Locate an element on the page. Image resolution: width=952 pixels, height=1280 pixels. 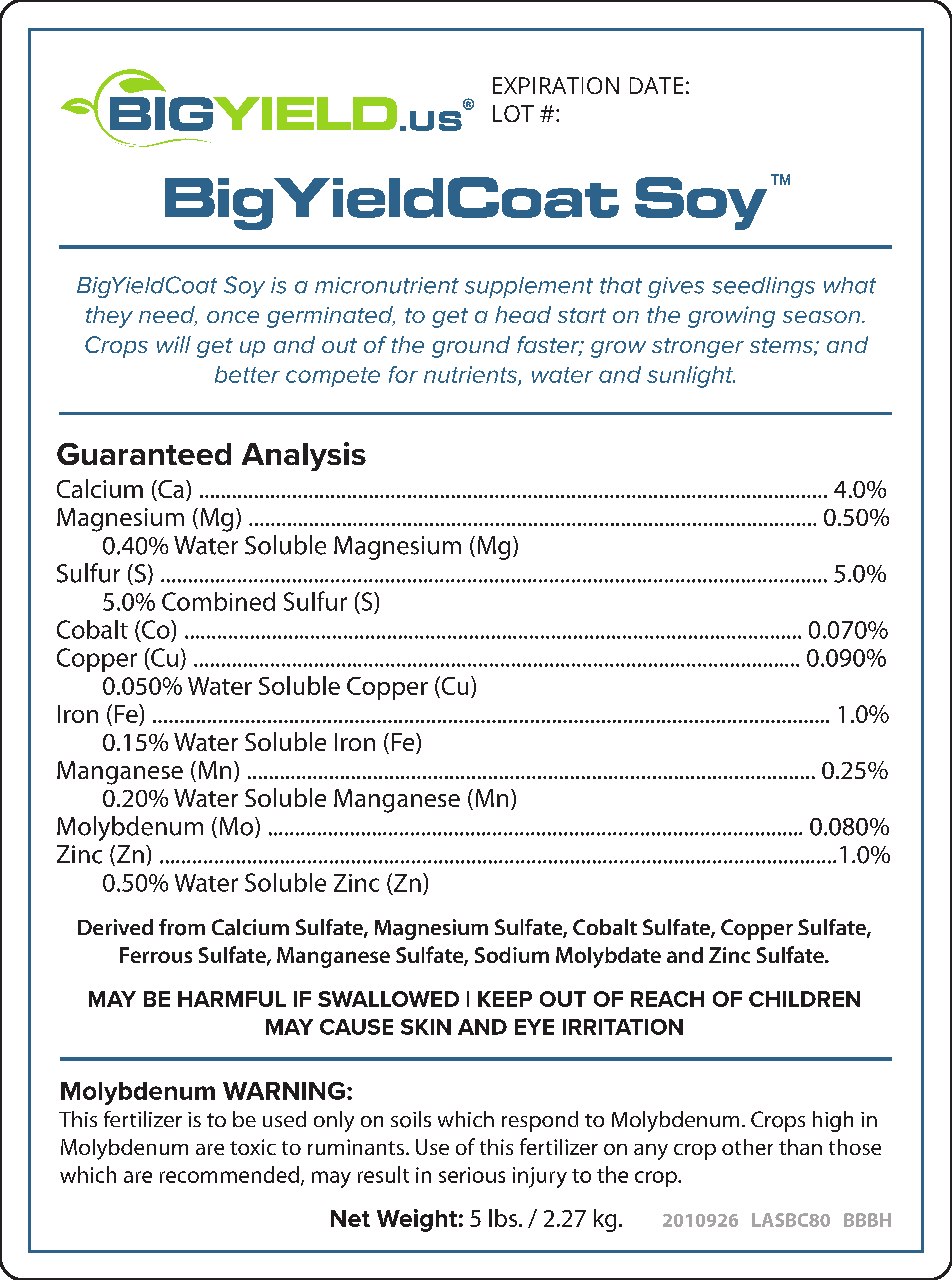
Sodium is located at coordinates (512, 955).
